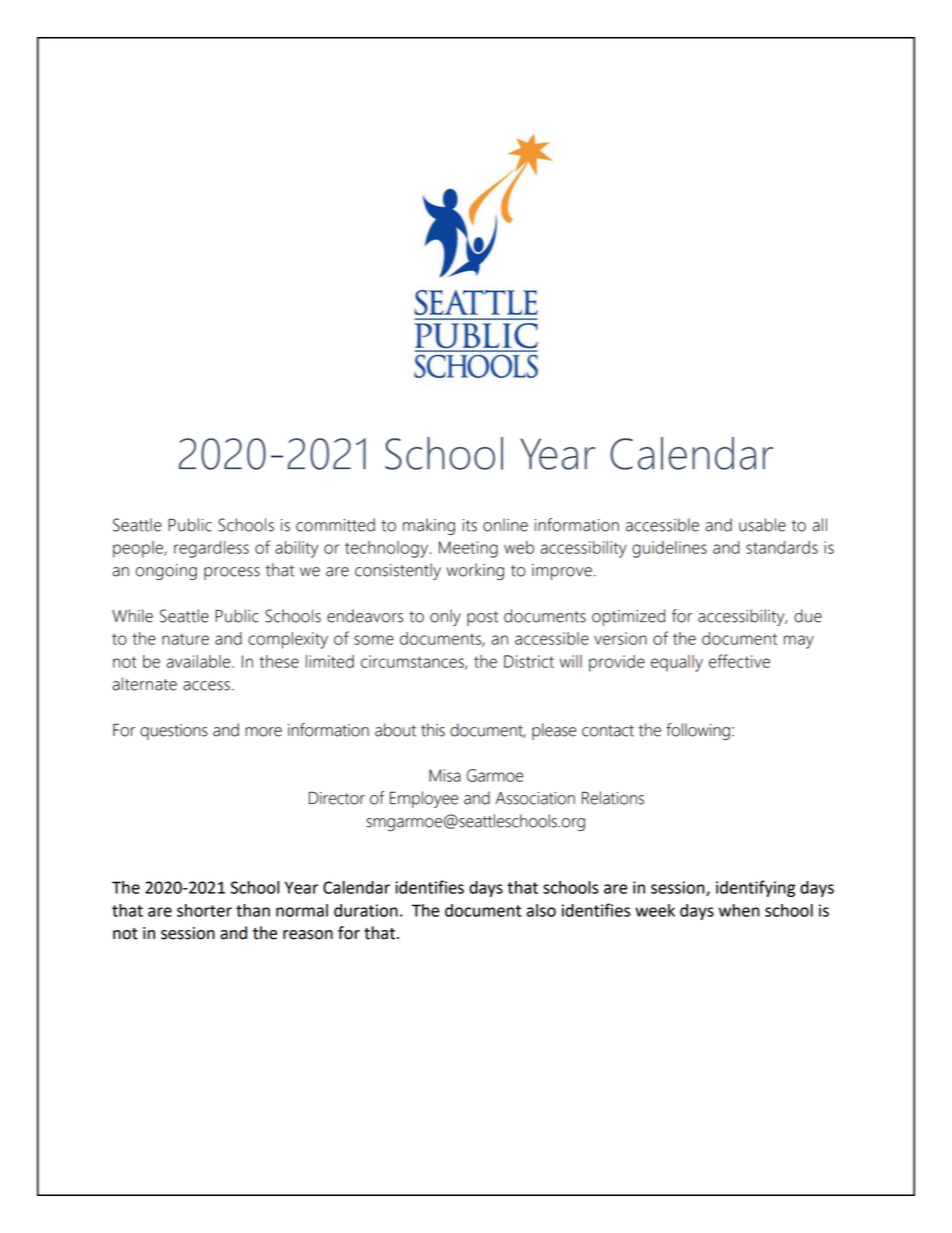 Image resolution: width=952 pixels, height=1233 pixels. What do you see at coordinates (613, 798) in the screenshot?
I see `Relations` at bounding box center [613, 798].
